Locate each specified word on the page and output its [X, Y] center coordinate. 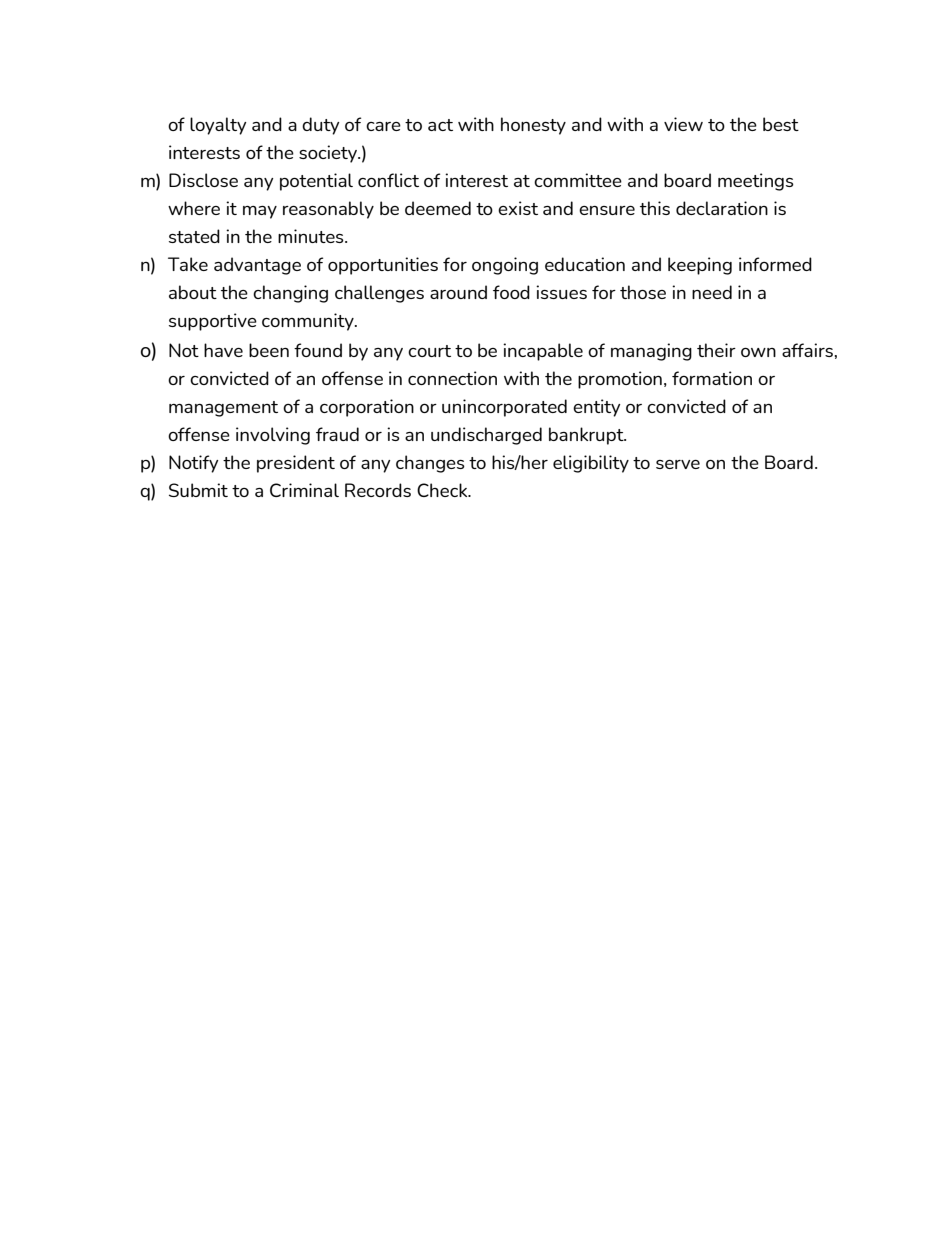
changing [290, 294]
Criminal [304, 490]
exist [518, 208]
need [712, 292]
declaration [722, 208]
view [683, 124]
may [260, 212]
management [223, 409]
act [440, 125]
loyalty [218, 126]
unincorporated [504, 408]
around [458, 292]
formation [712, 378]
